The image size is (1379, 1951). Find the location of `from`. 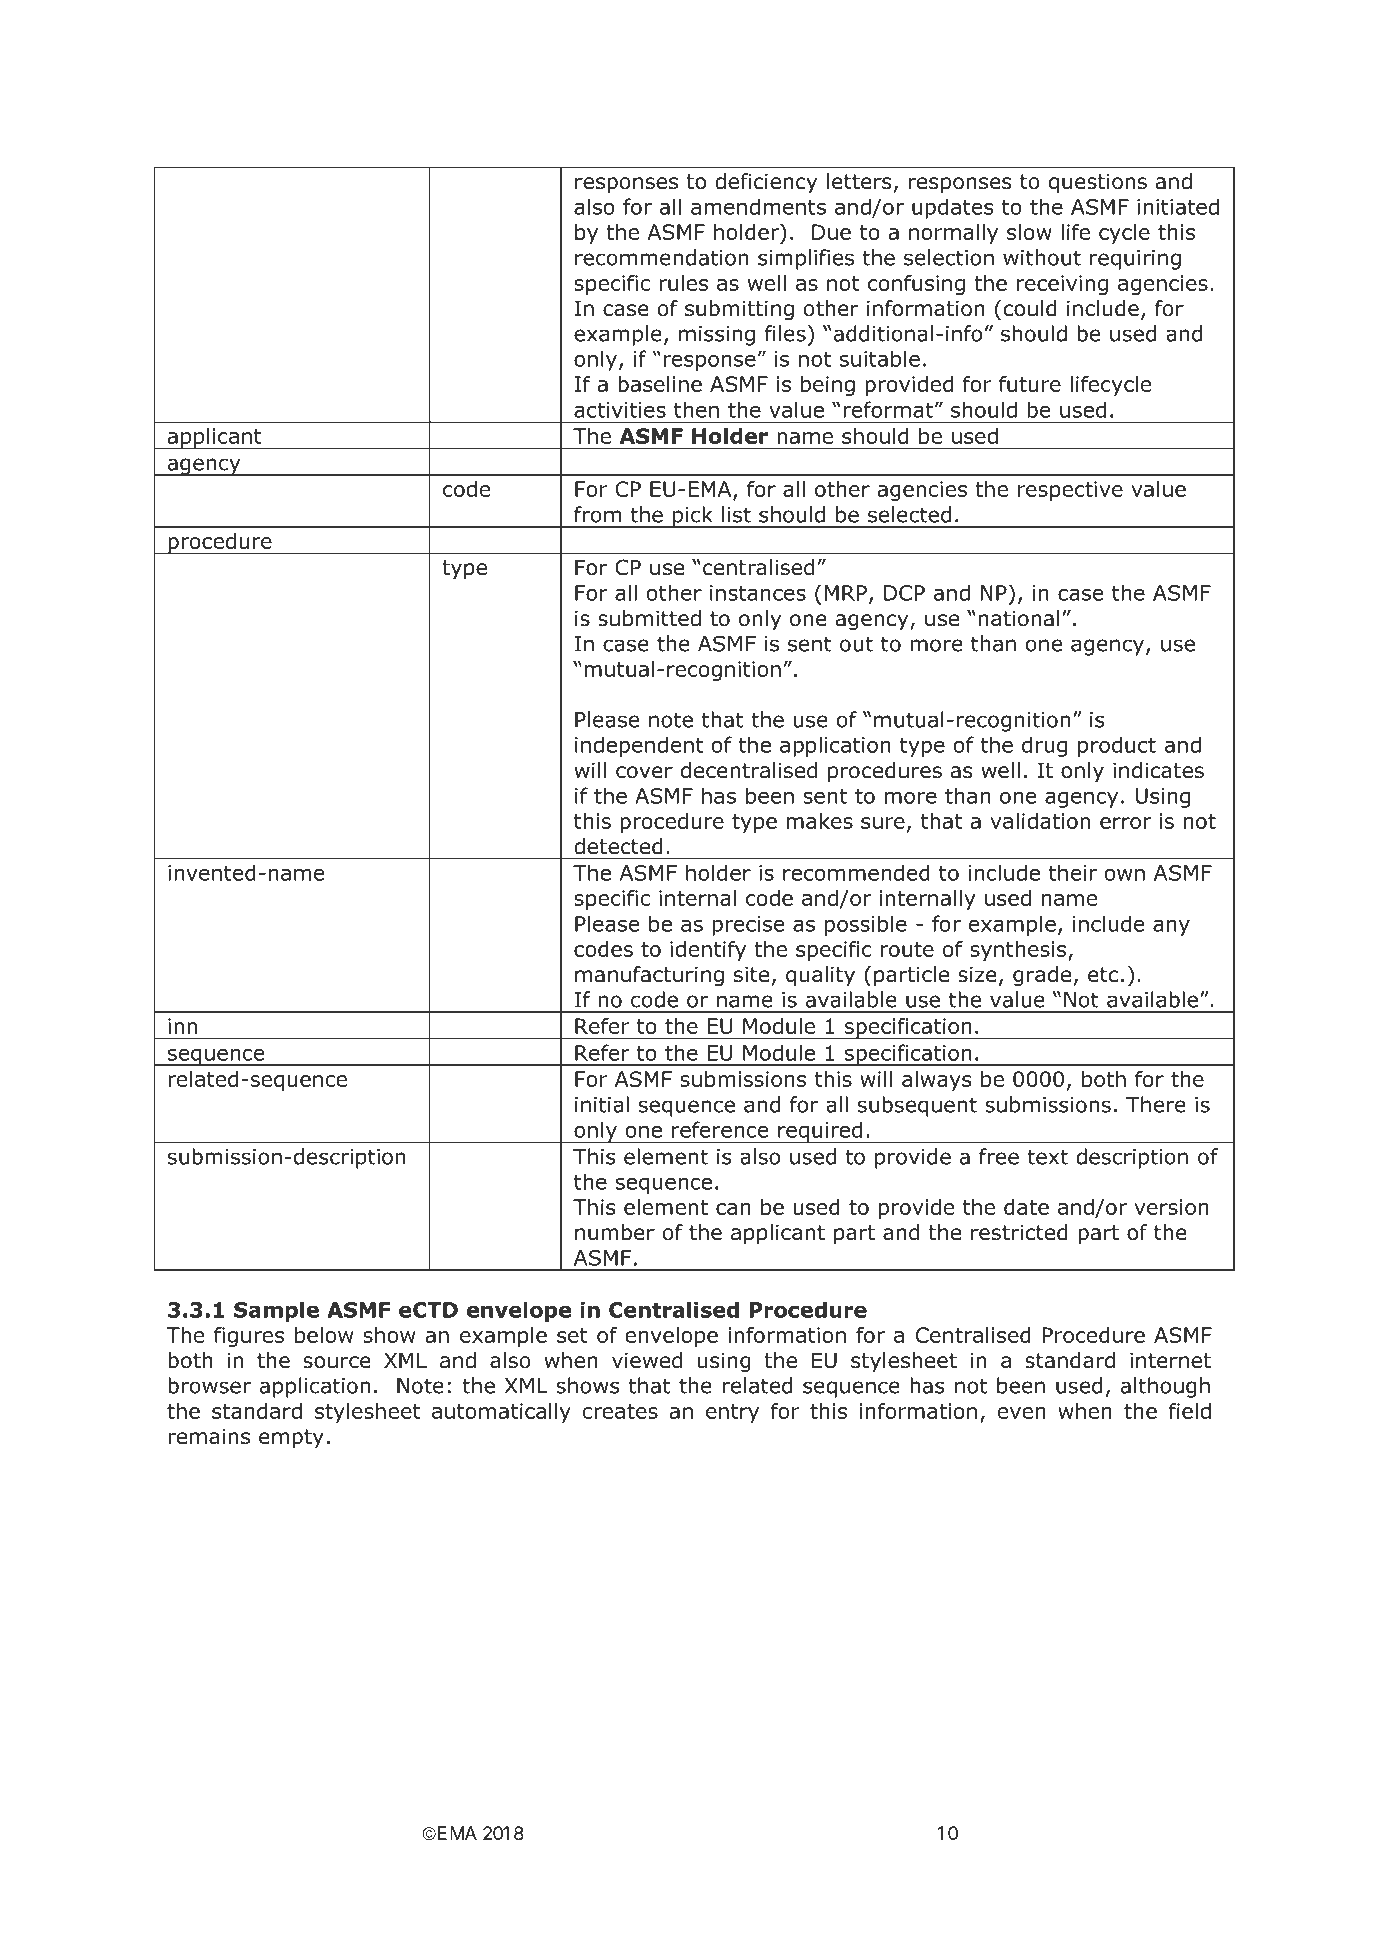

from is located at coordinates (597, 514).
